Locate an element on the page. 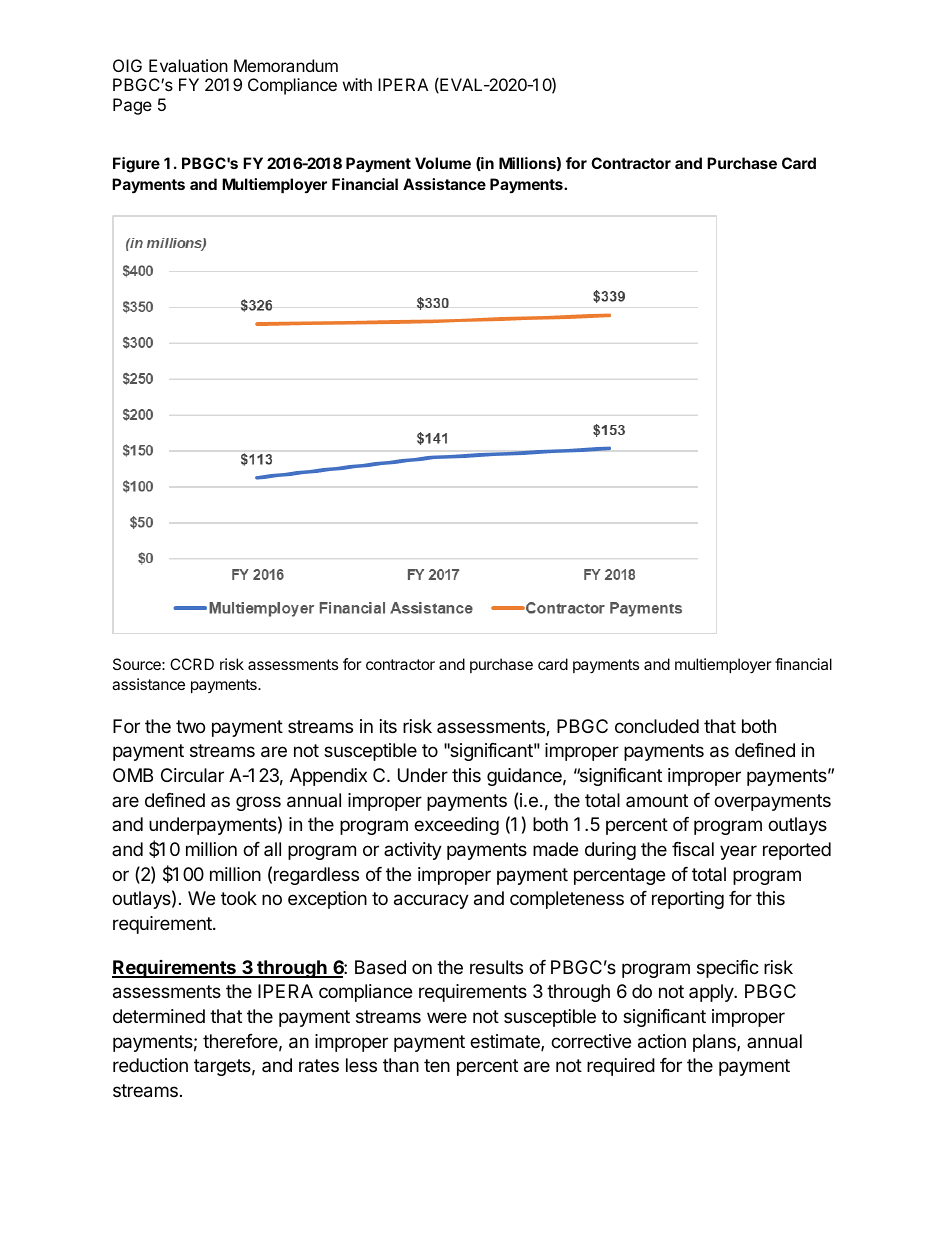 This document has height=1233, width=952. its is located at coordinates (388, 726).
